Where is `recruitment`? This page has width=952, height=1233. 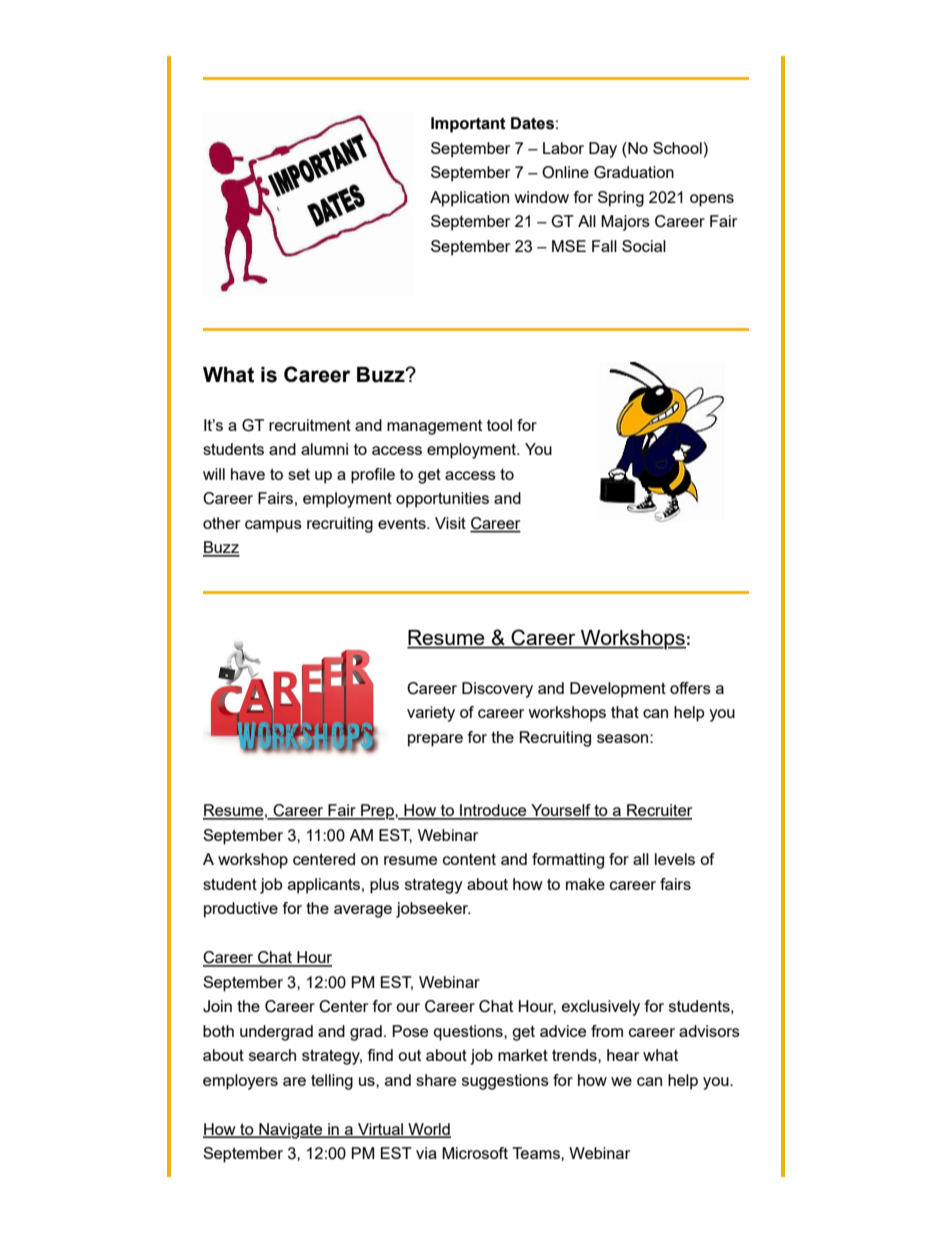
recruitment is located at coordinates (310, 425).
